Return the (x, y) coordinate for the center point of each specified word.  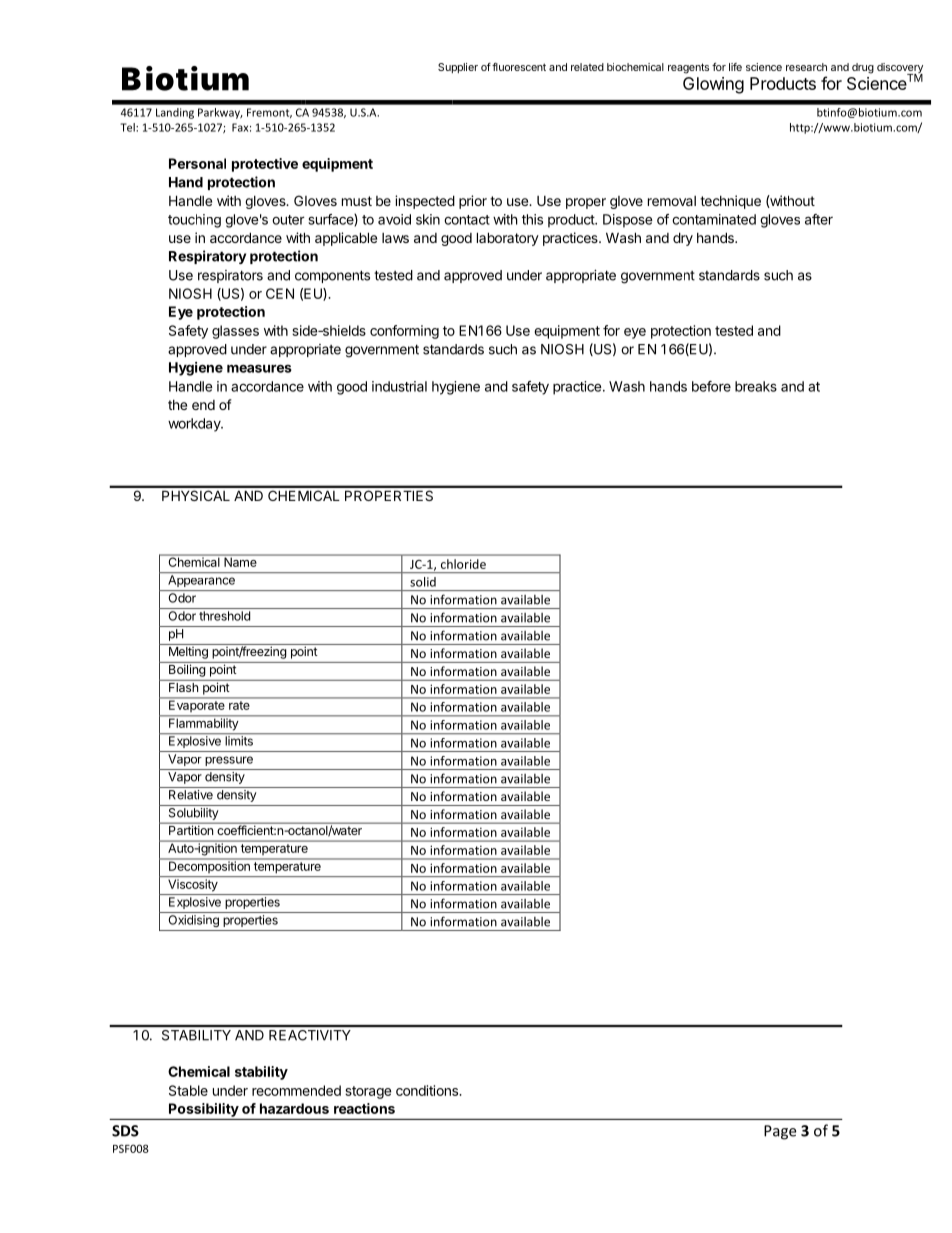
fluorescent (519, 67)
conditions (428, 1090)
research (806, 67)
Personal (197, 163)
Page (780, 1132)
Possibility (204, 1110)
